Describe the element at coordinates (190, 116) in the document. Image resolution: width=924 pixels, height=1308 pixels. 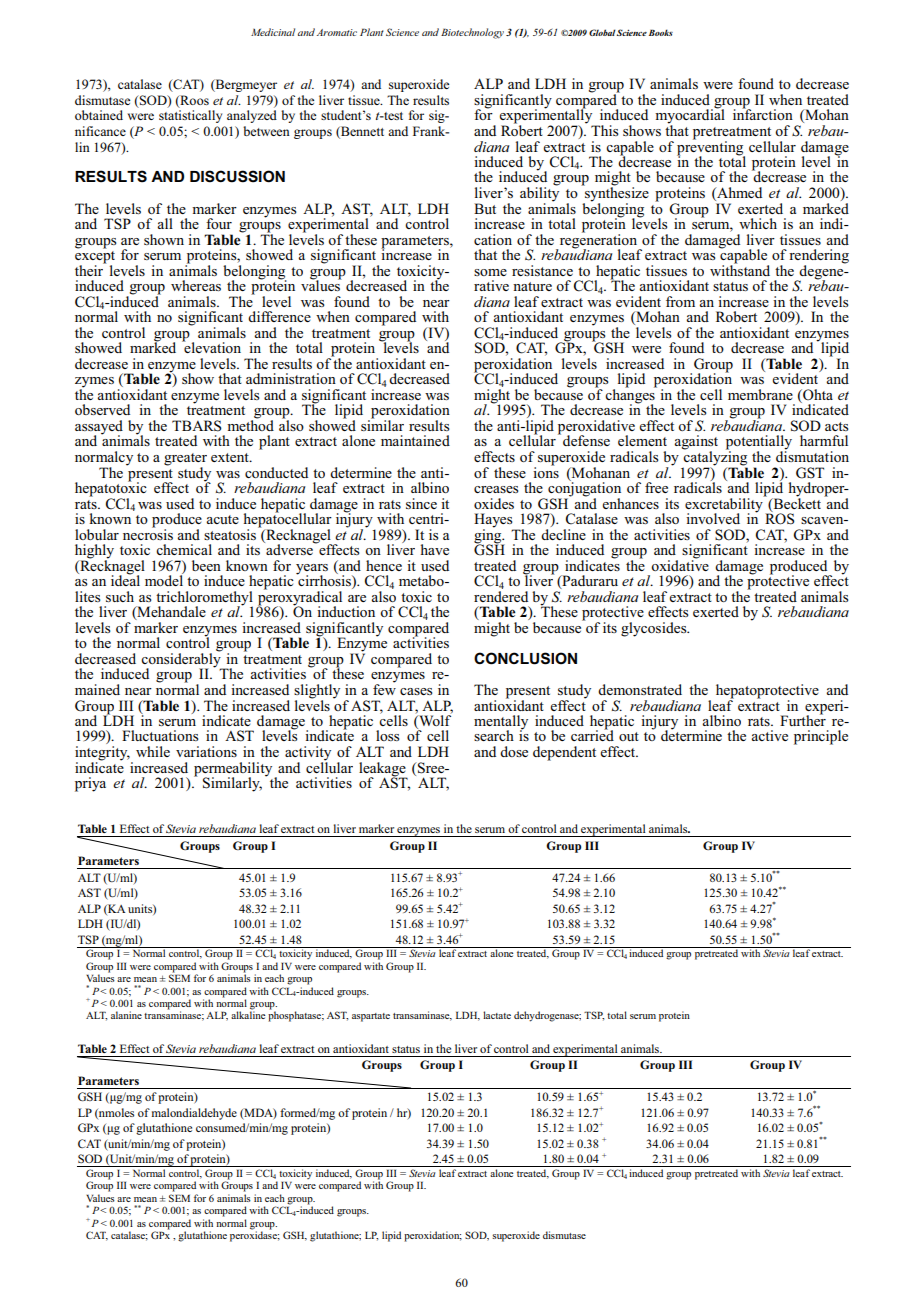
I see `statistically` at that location.
